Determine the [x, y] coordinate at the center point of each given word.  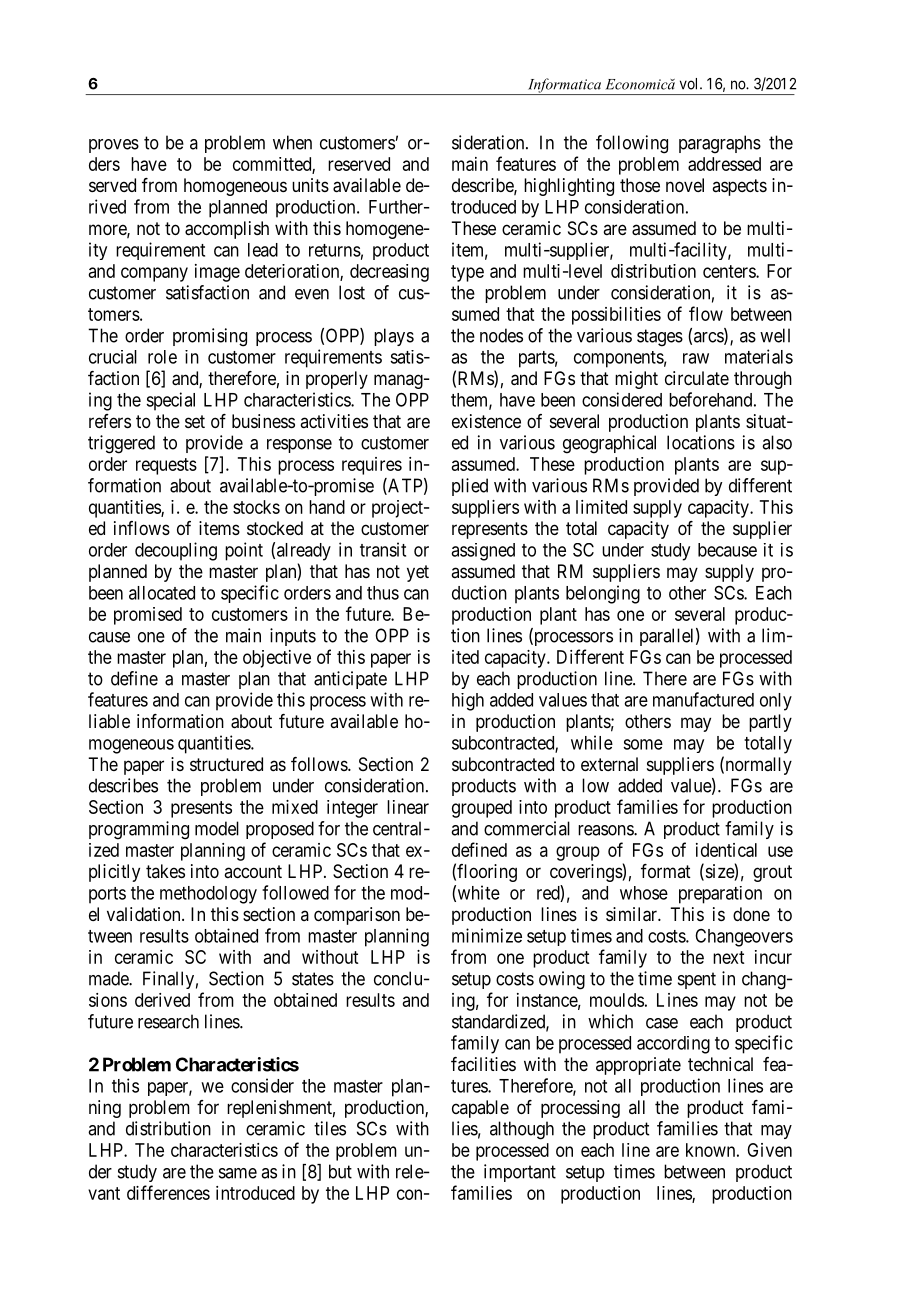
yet [418, 573]
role [162, 357]
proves [114, 146]
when [292, 142]
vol [690, 84]
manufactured [703, 699]
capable [480, 1109]
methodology [208, 895]
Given [769, 1150]
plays [394, 337]
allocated [162, 593]
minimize [487, 935]
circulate [697, 378]
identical [726, 850]
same [238, 1173]
